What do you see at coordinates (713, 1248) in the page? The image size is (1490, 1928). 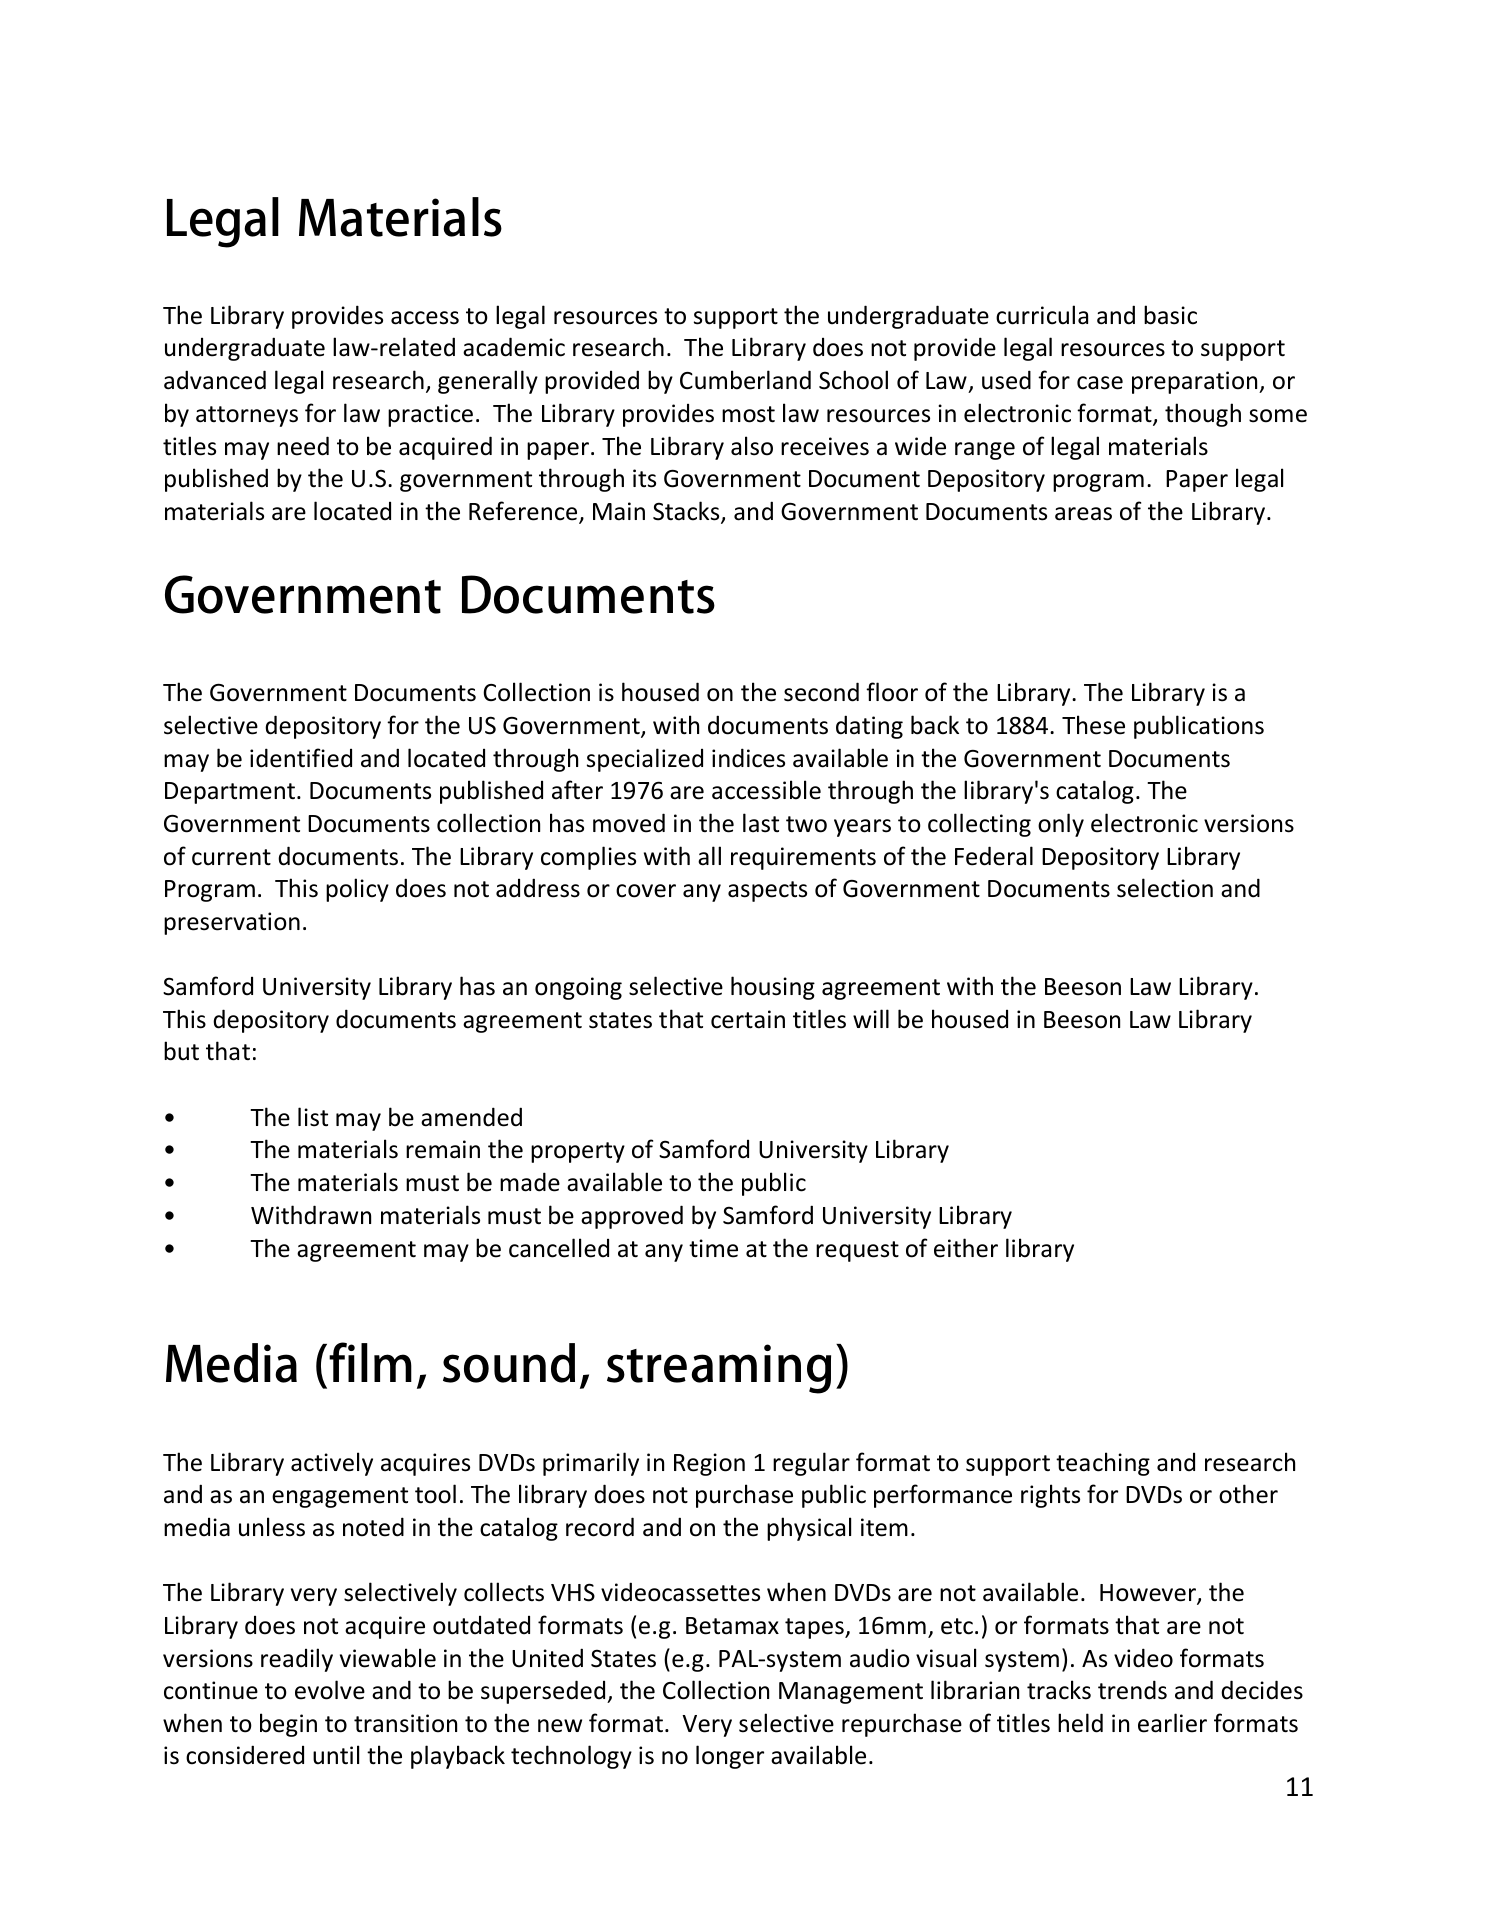 I see `time` at bounding box center [713, 1248].
